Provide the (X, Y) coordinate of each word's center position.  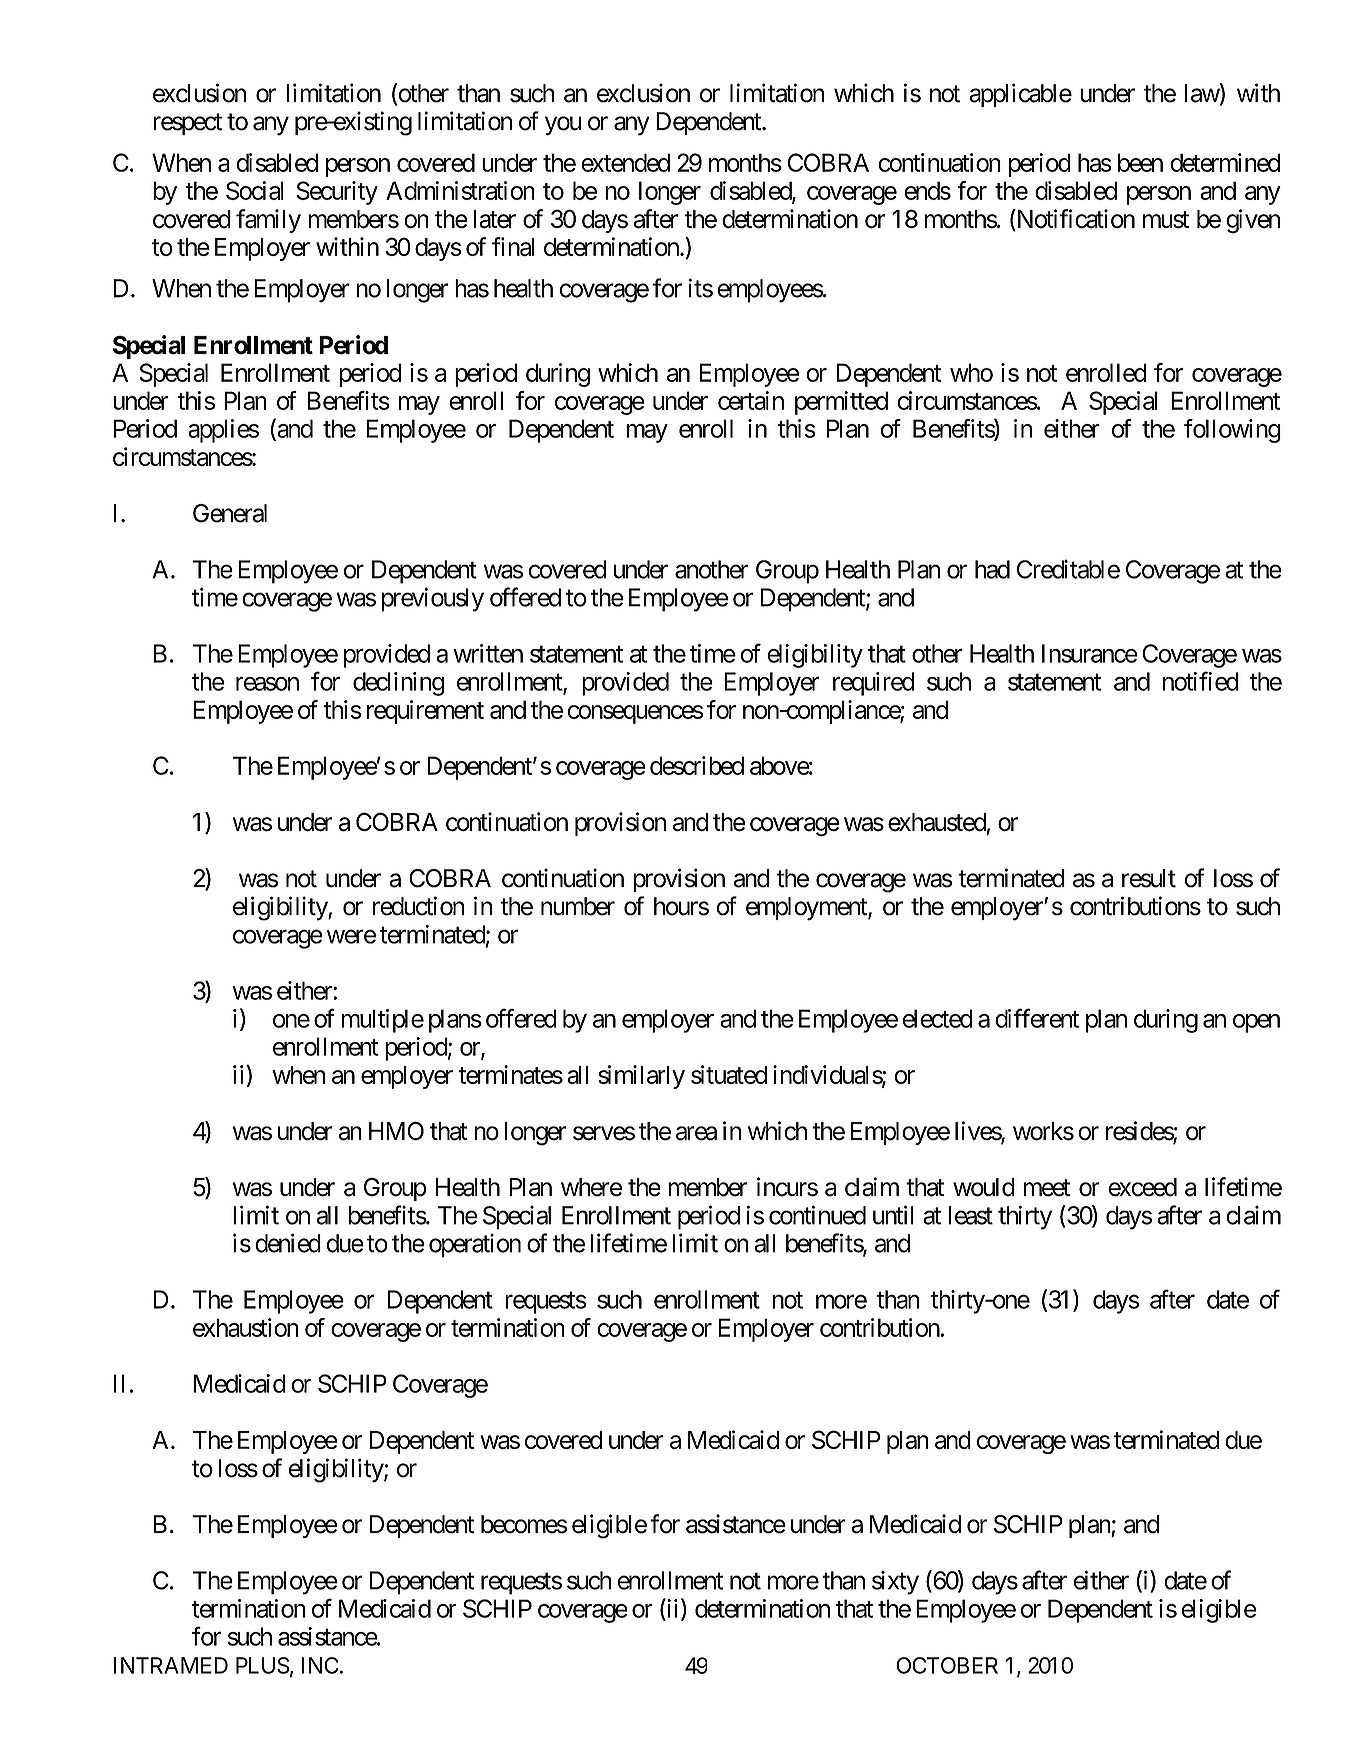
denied (288, 1243)
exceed (1142, 1187)
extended (625, 162)
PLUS (263, 1665)
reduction (418, 906)
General (230, 513)
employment (807, 909)
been (1140, 162)
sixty (895, 1583)
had (992, 569)
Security (337, 193)
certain (751, 400)
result (1149, 878)
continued (817, 1215)
